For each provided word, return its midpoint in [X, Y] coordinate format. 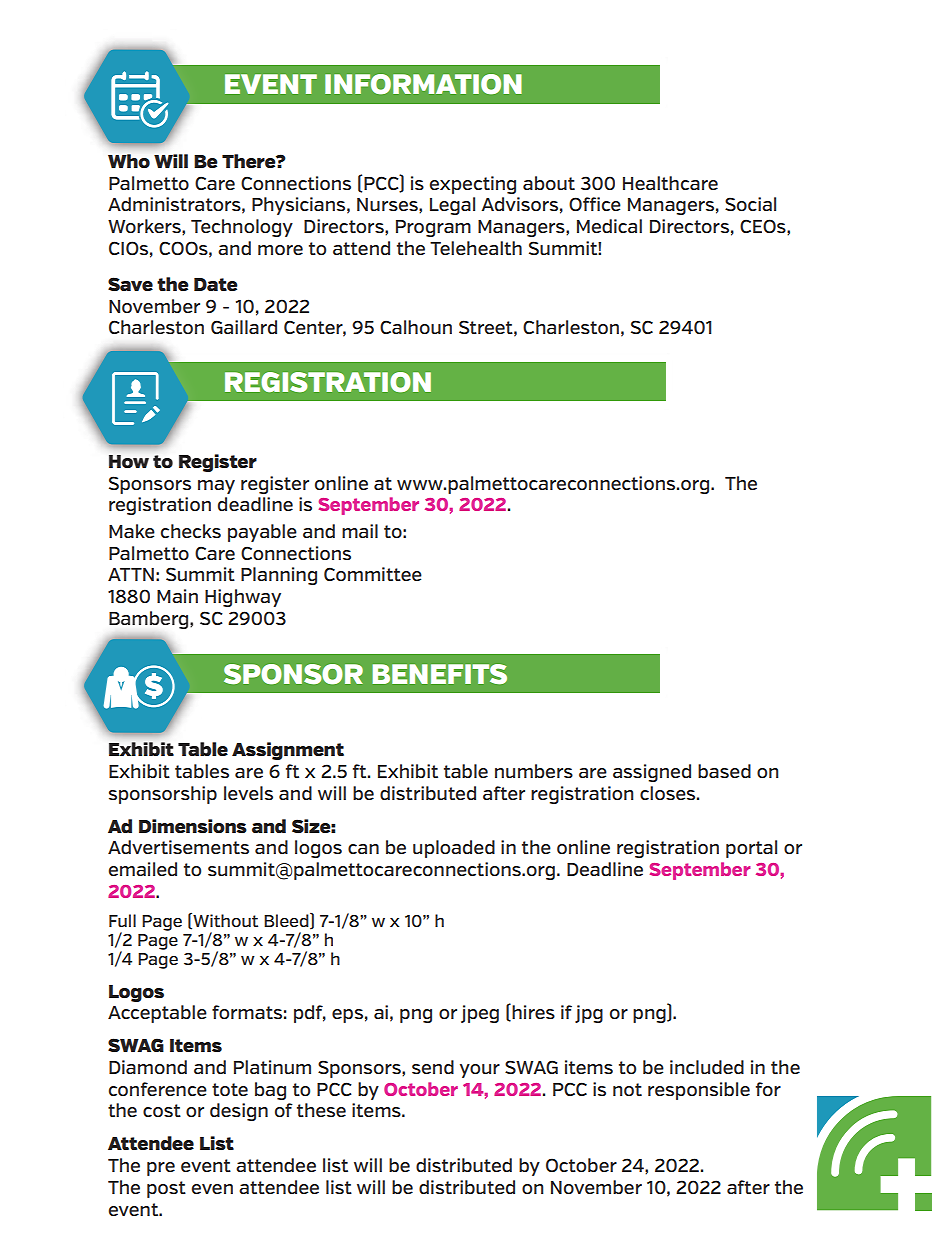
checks [191, 531]
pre [161, 1169]
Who [129, 161]
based [724, 771]
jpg [589, 1014]
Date [216, 284]
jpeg [480, 1014]
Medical [609, 226]
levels [248, 793]
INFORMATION [423, 84]
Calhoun [416, 327]
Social [750, 204]
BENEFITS [439, 674]
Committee [373, 574]
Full [122, 920]
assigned [652, 773]
